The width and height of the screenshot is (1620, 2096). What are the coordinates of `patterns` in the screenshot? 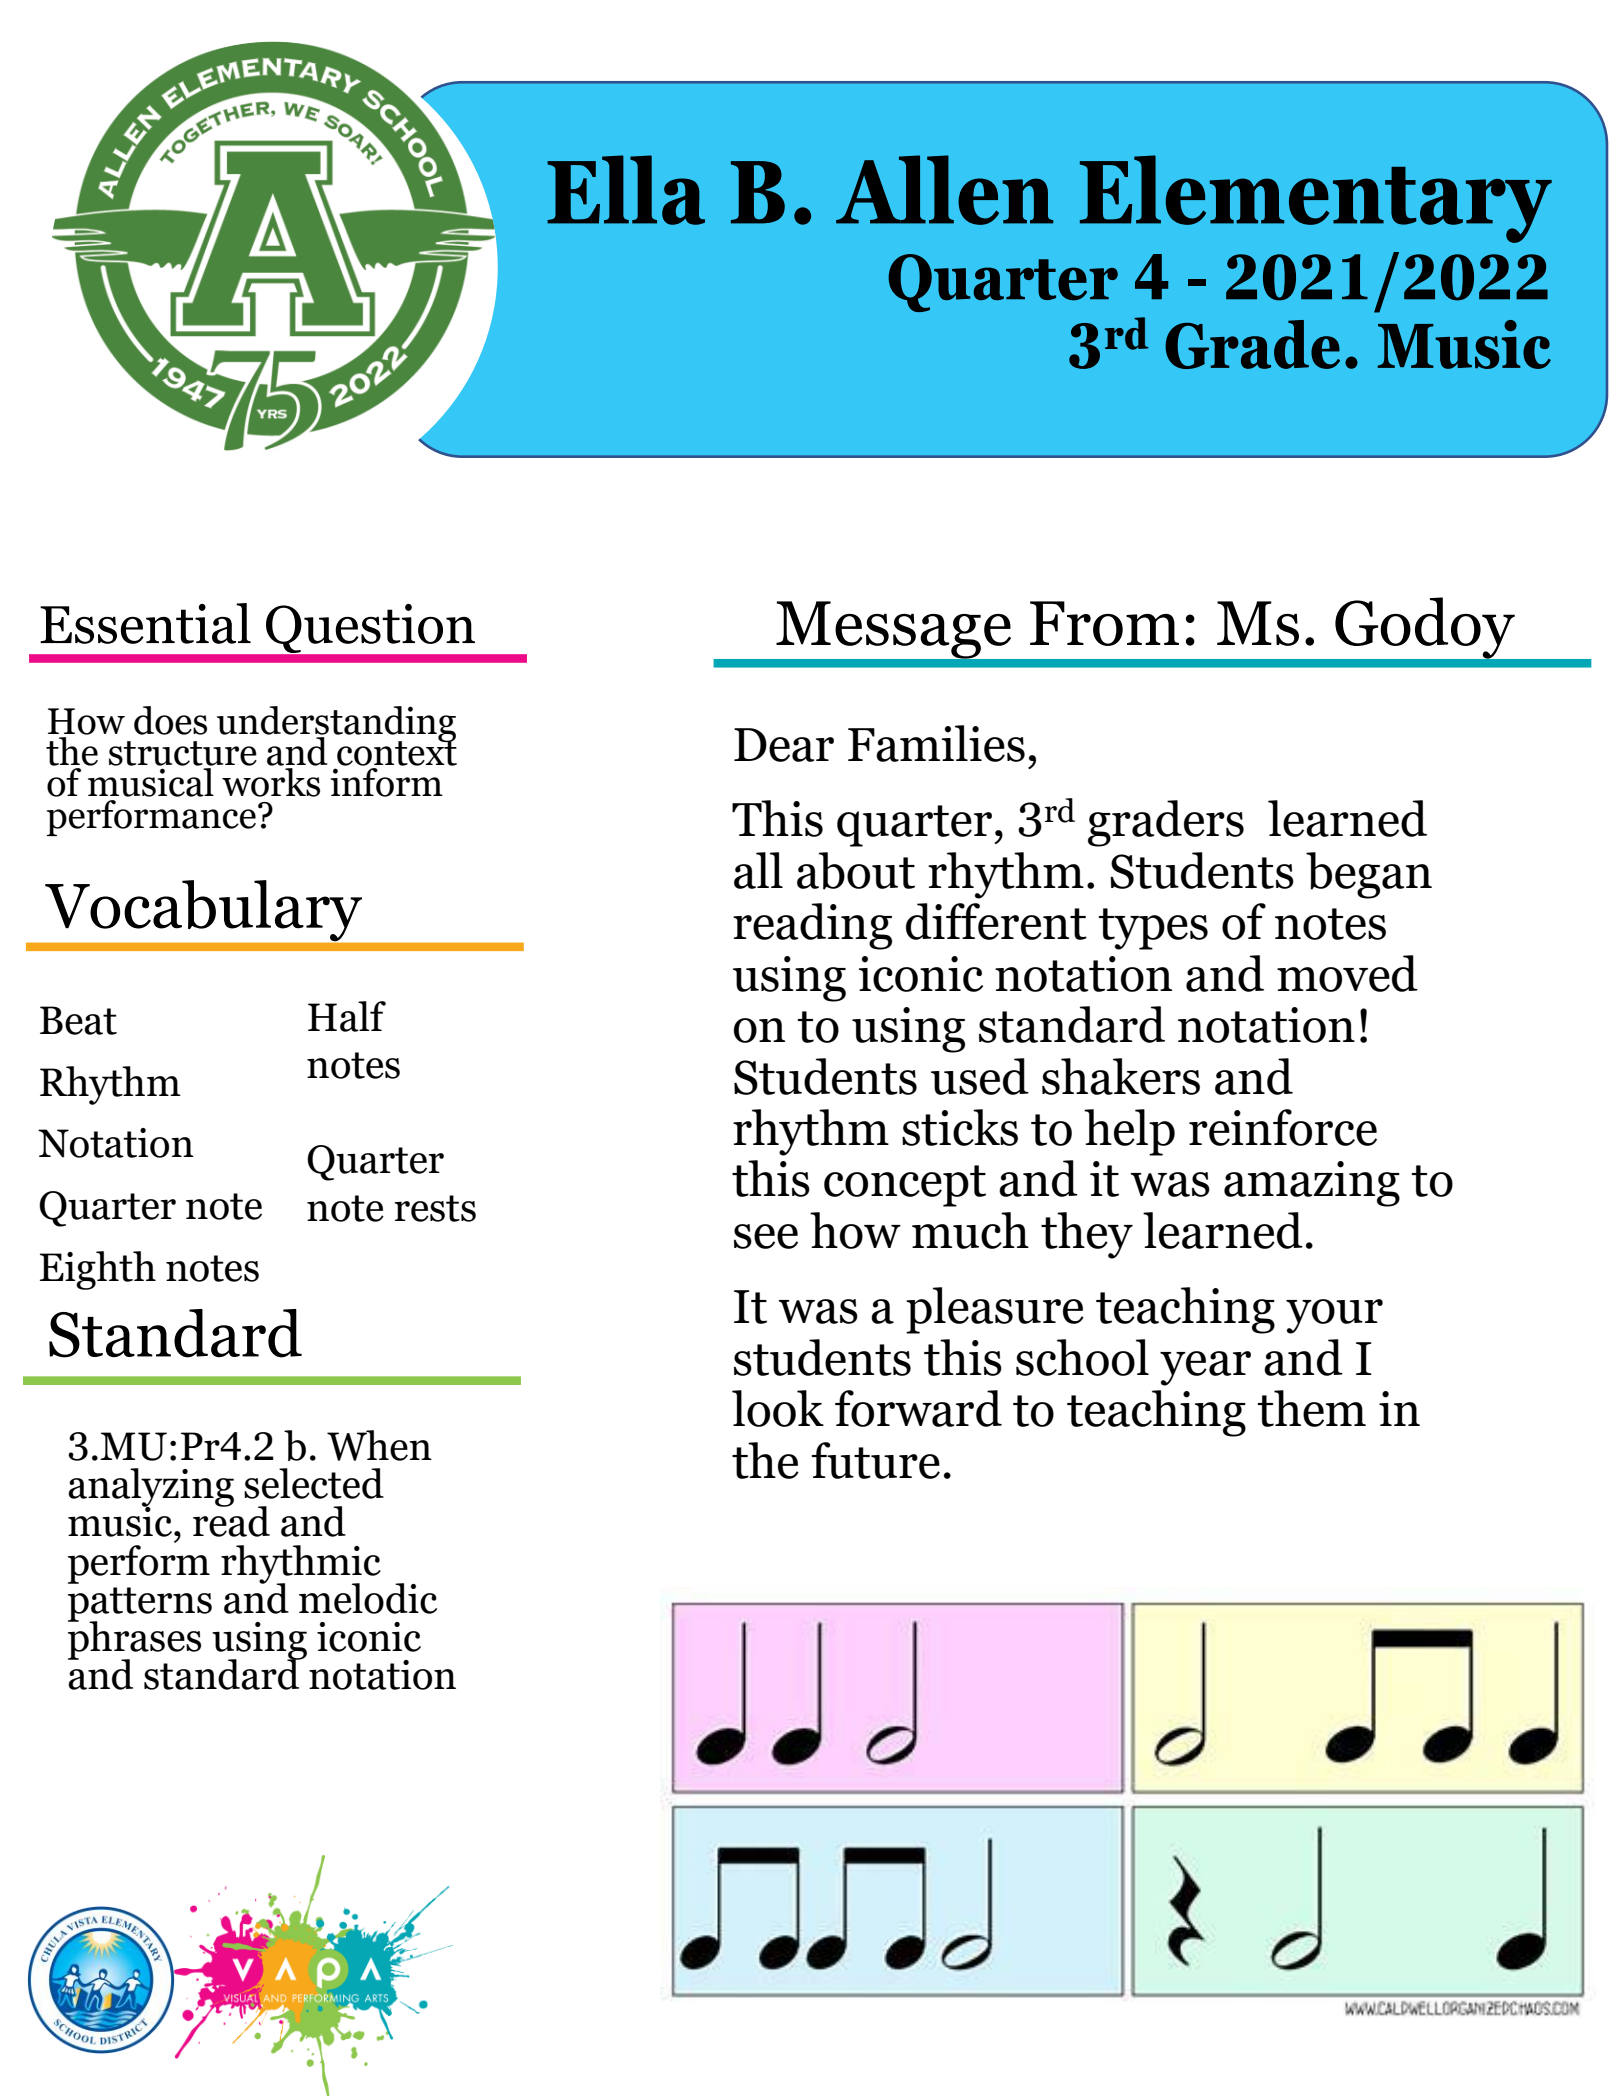 It's located at (140, 1605).
